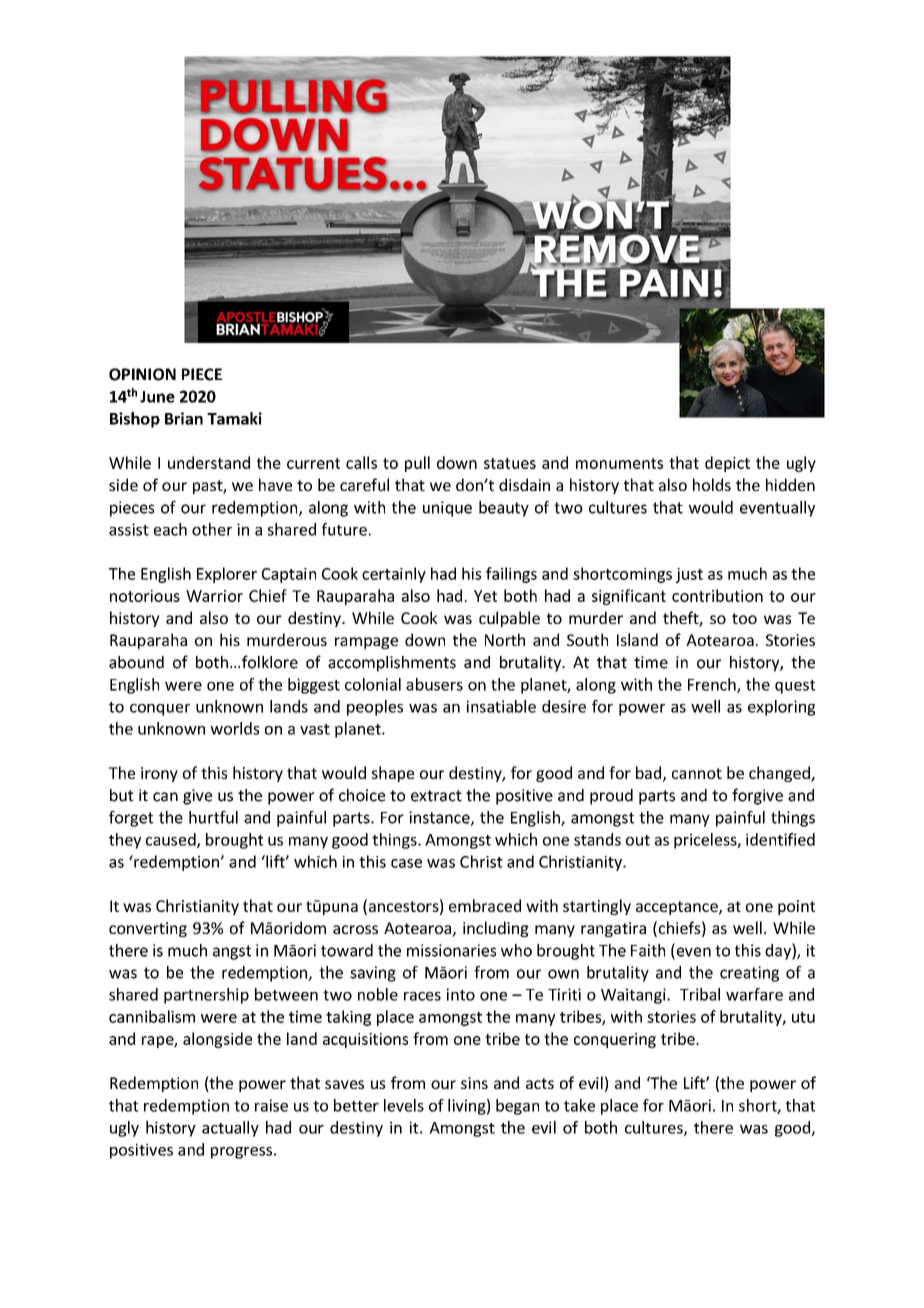  What do you see at coordinates (393, 774) in the screenshot?
I see `shape` at bounding box center [393, 774].
